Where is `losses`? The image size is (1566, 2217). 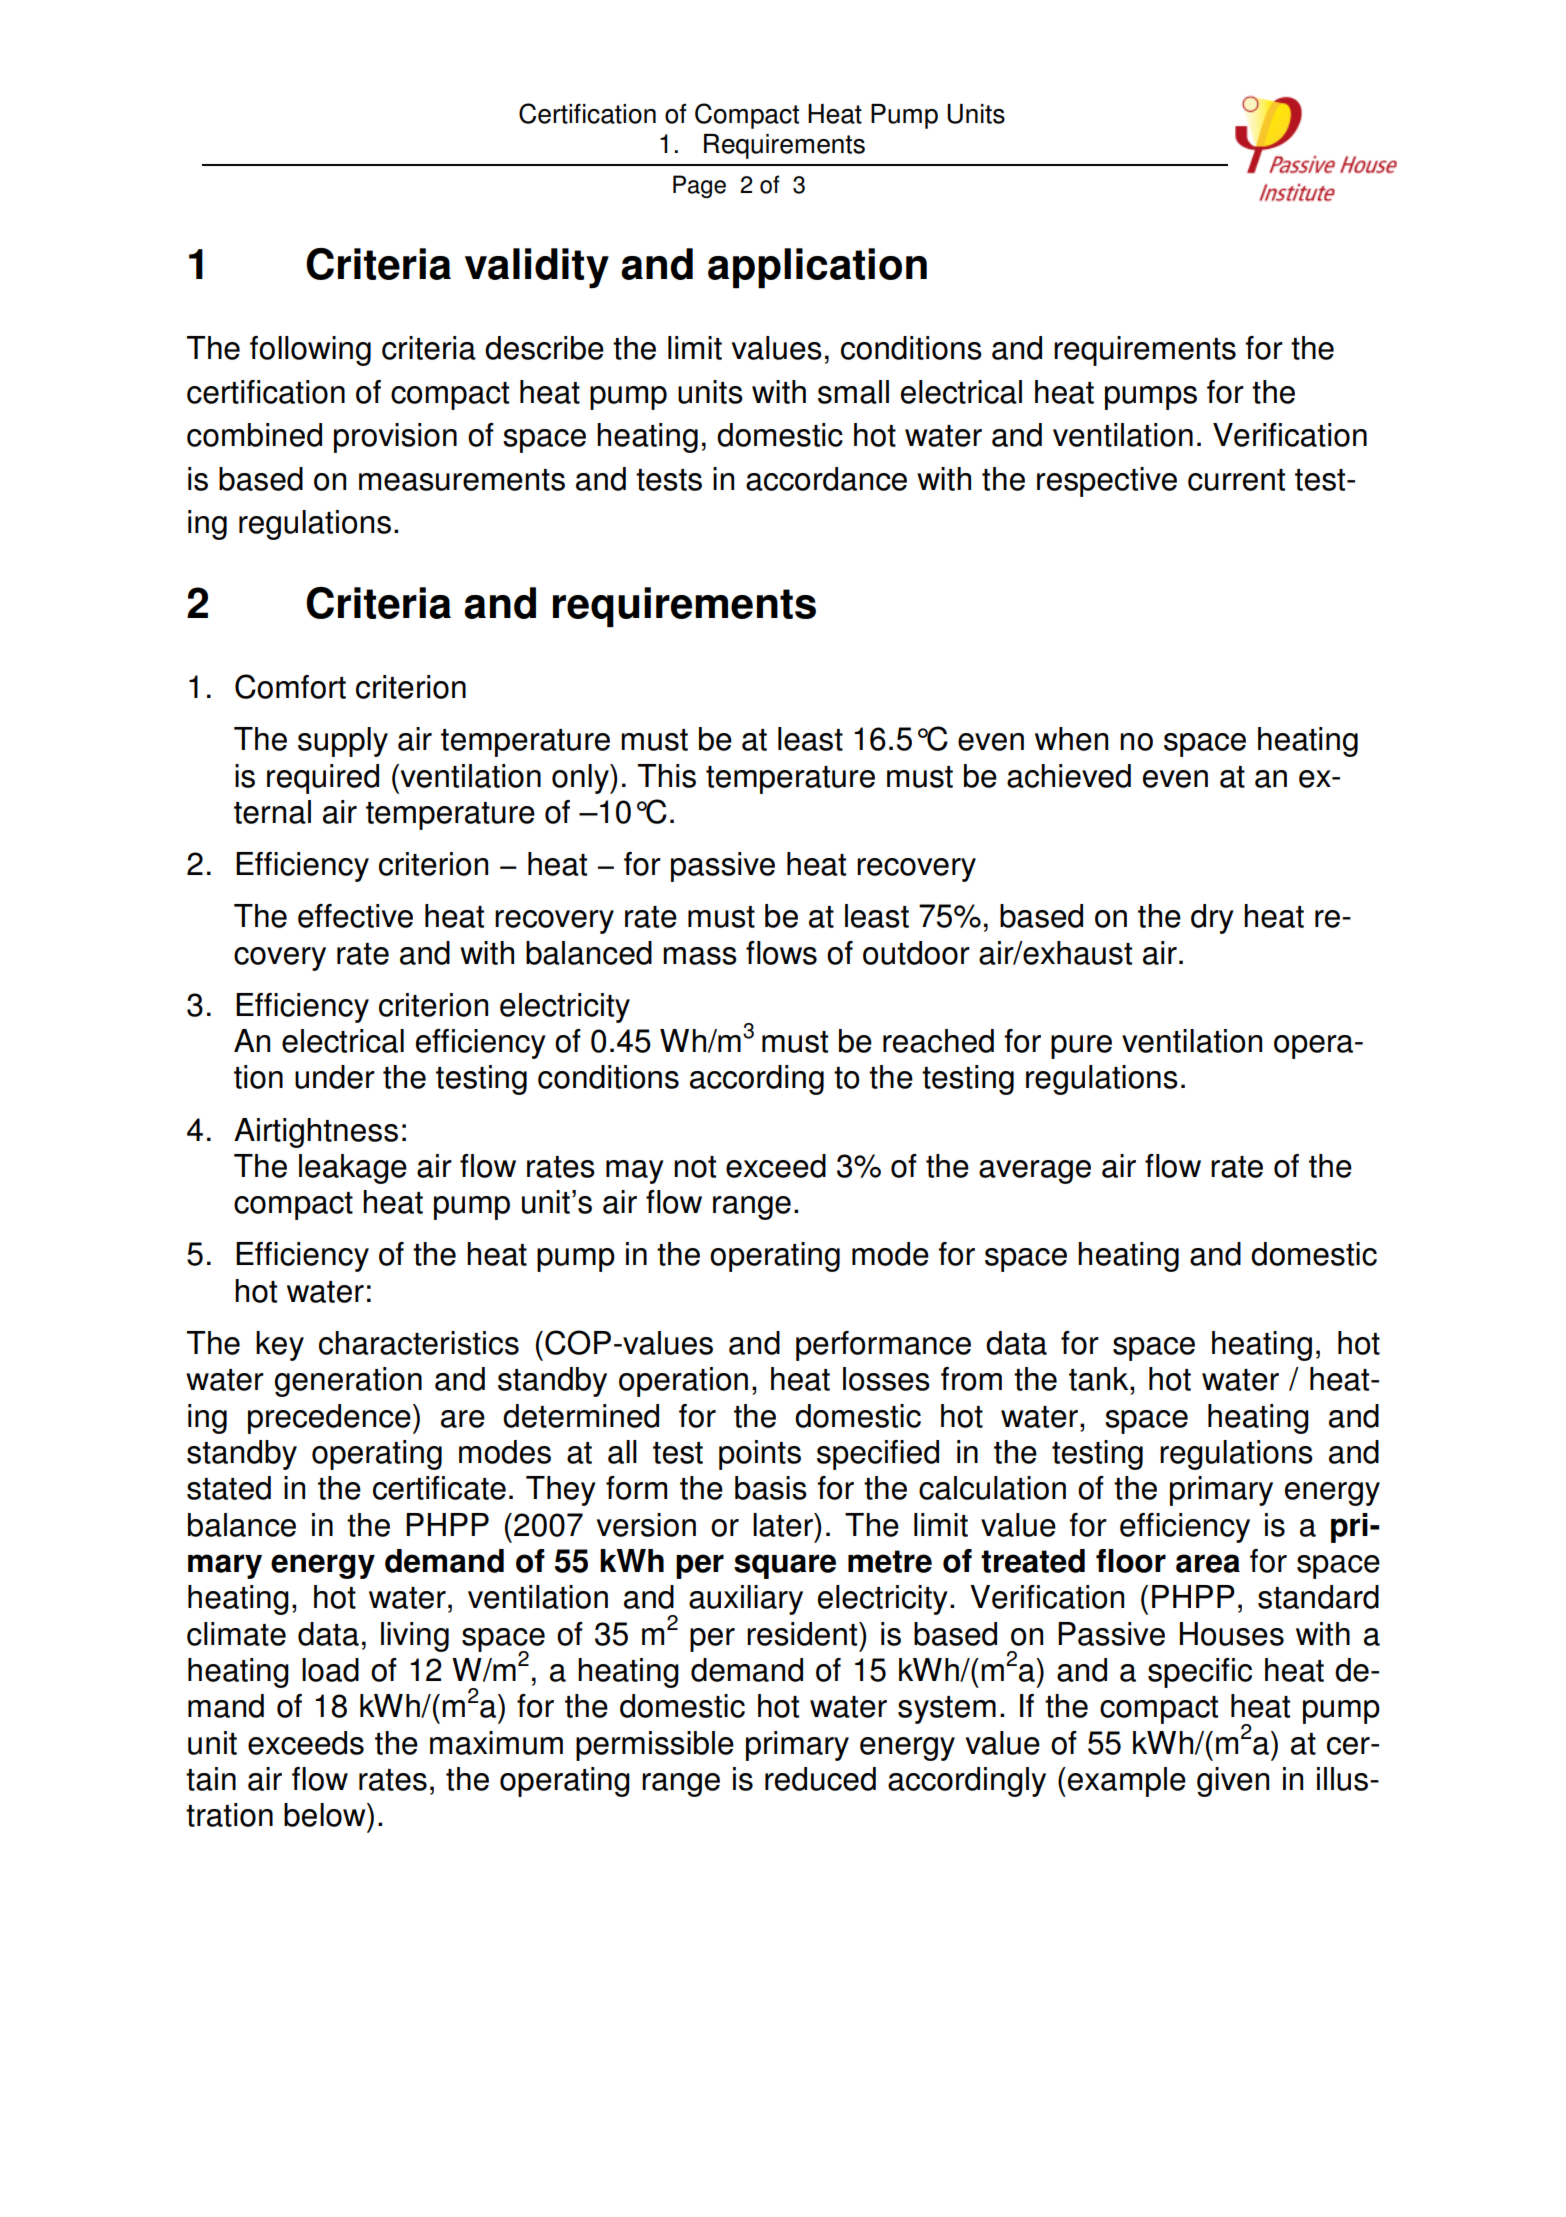
losses is located at coordinates (886, 1379).
